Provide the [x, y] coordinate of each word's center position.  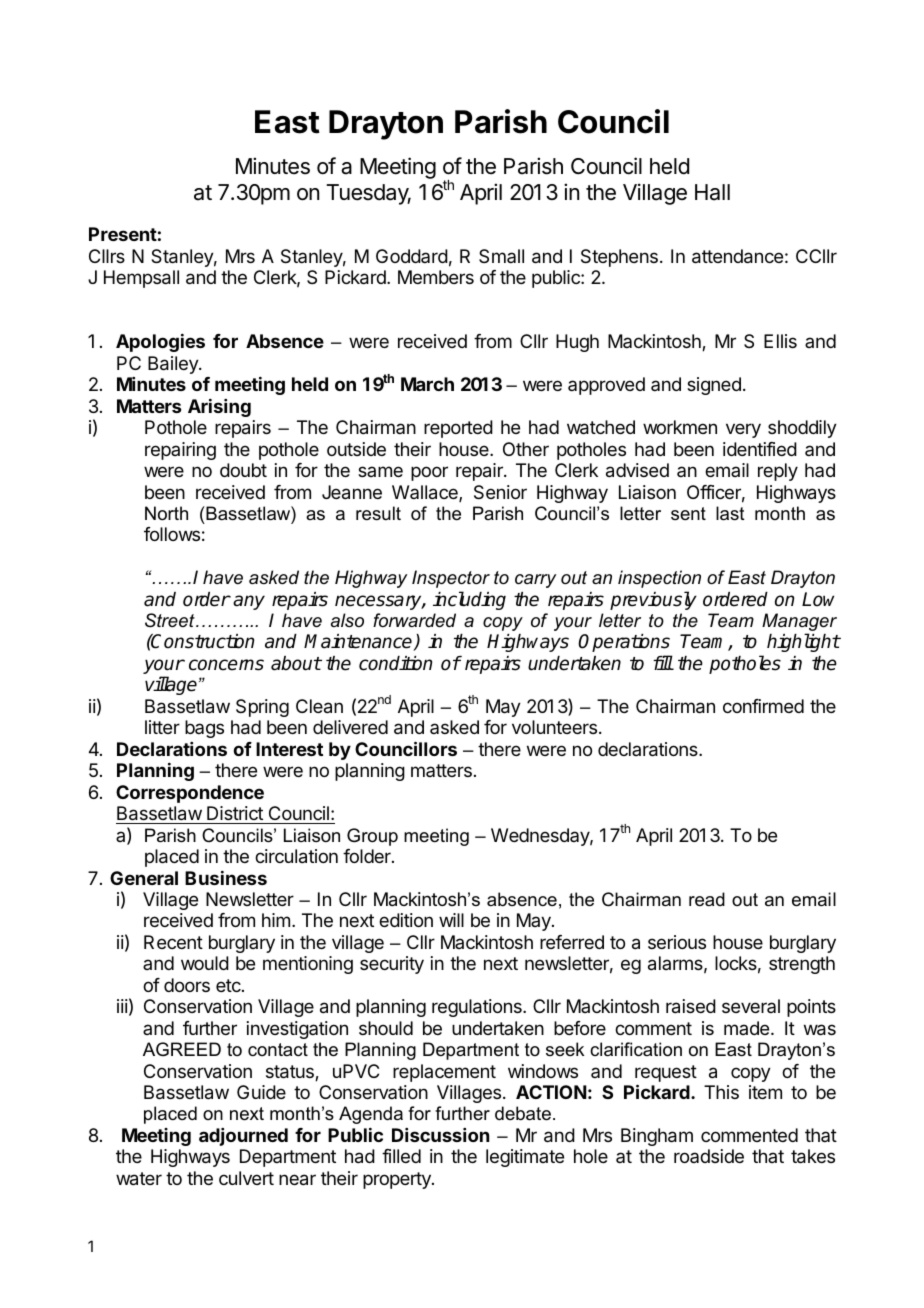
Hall [712, 192]
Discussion [440, 1135]
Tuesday [368, 194]
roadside [709, 1156]
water [139, 1179]
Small [501, 256]
